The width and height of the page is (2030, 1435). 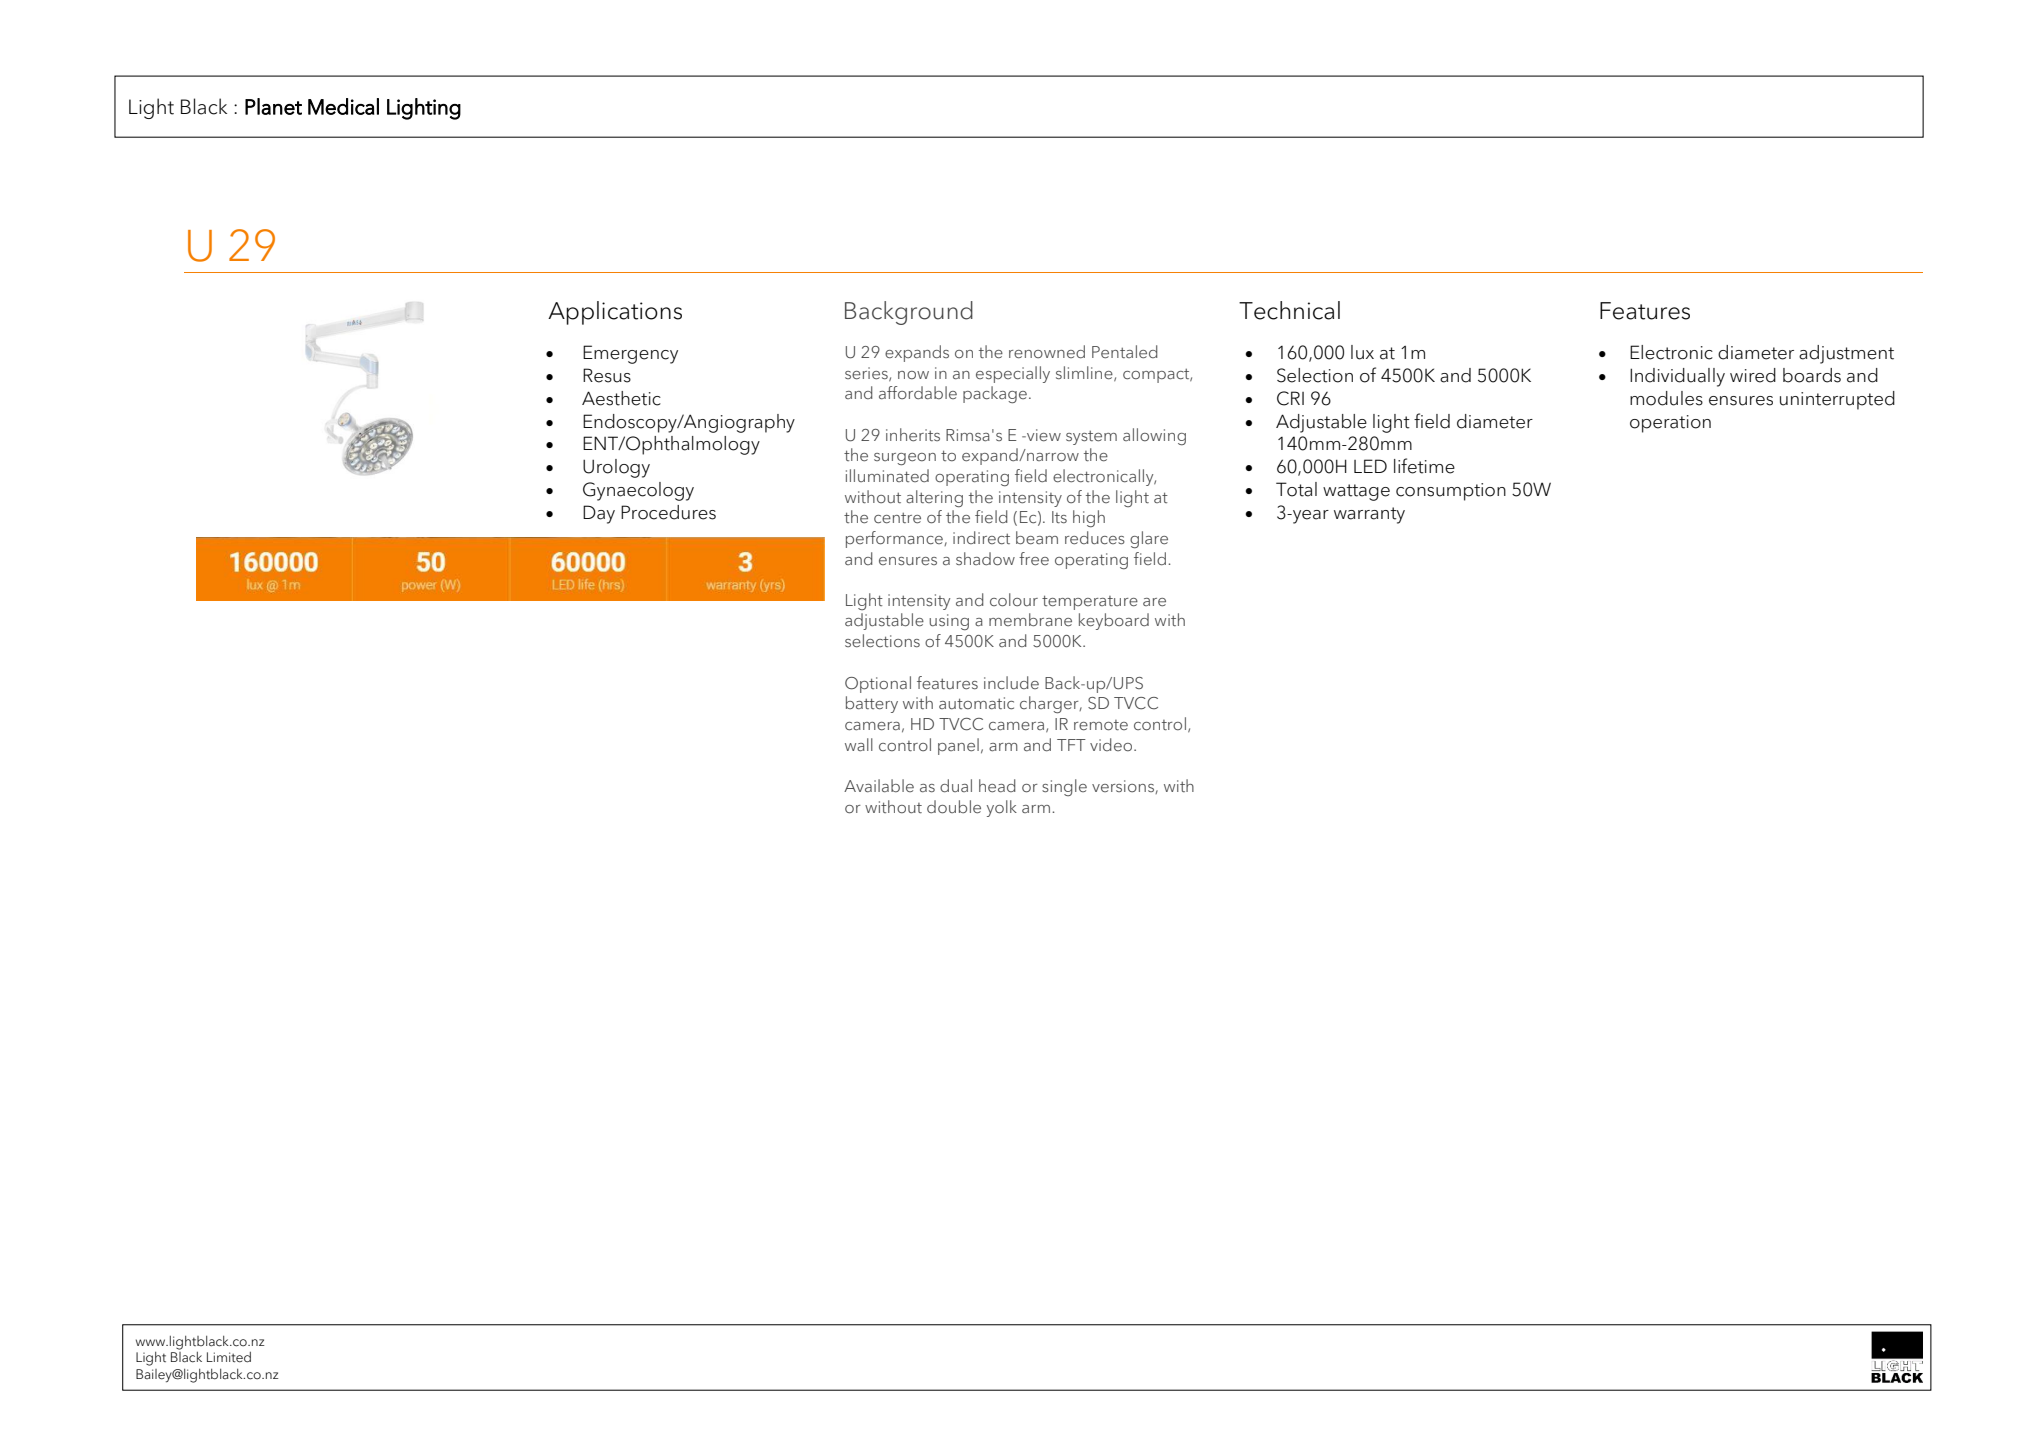 I want to click on head, so click(x=997, y=786).
